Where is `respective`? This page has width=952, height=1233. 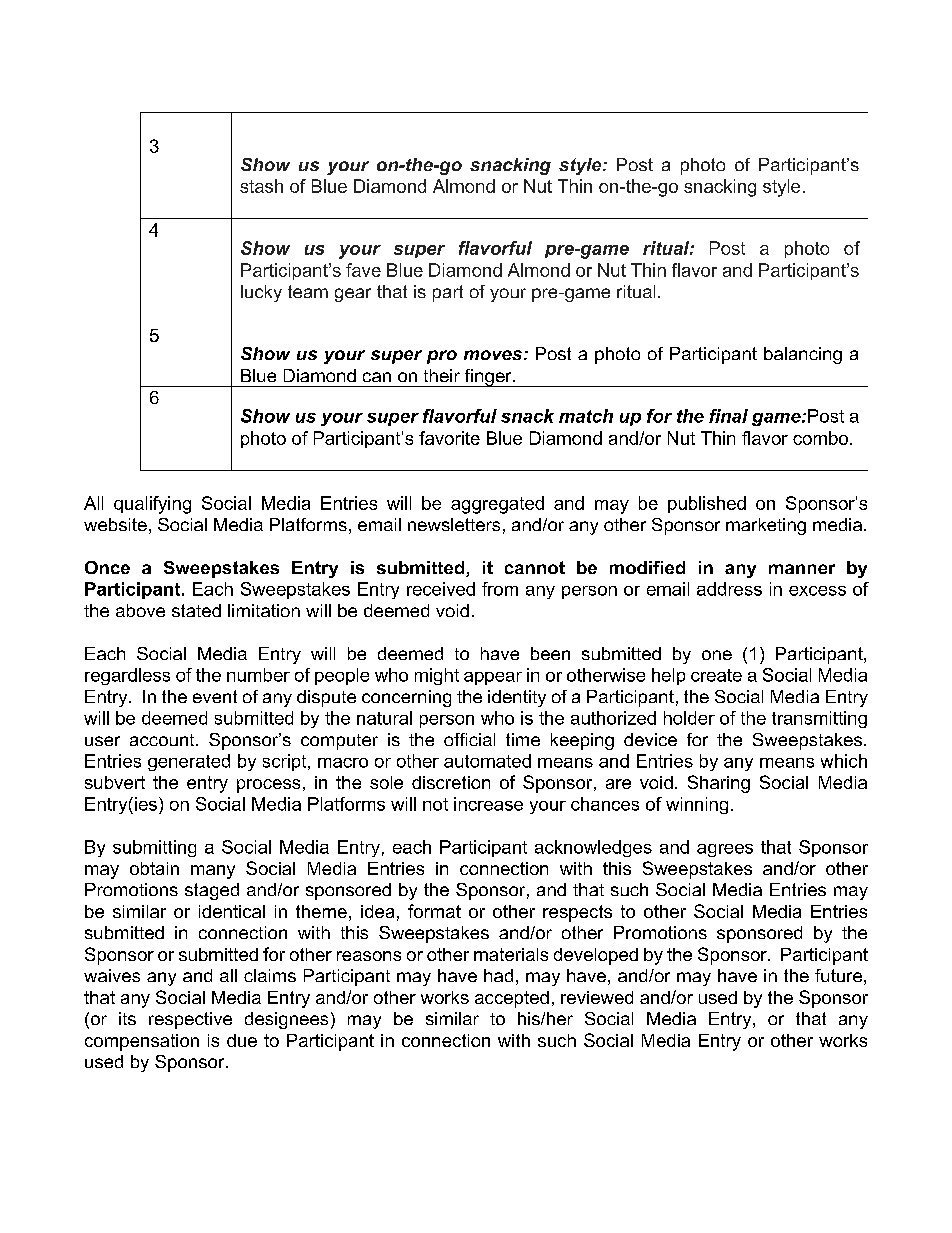
respective is located at coordinates (190, 1020).
